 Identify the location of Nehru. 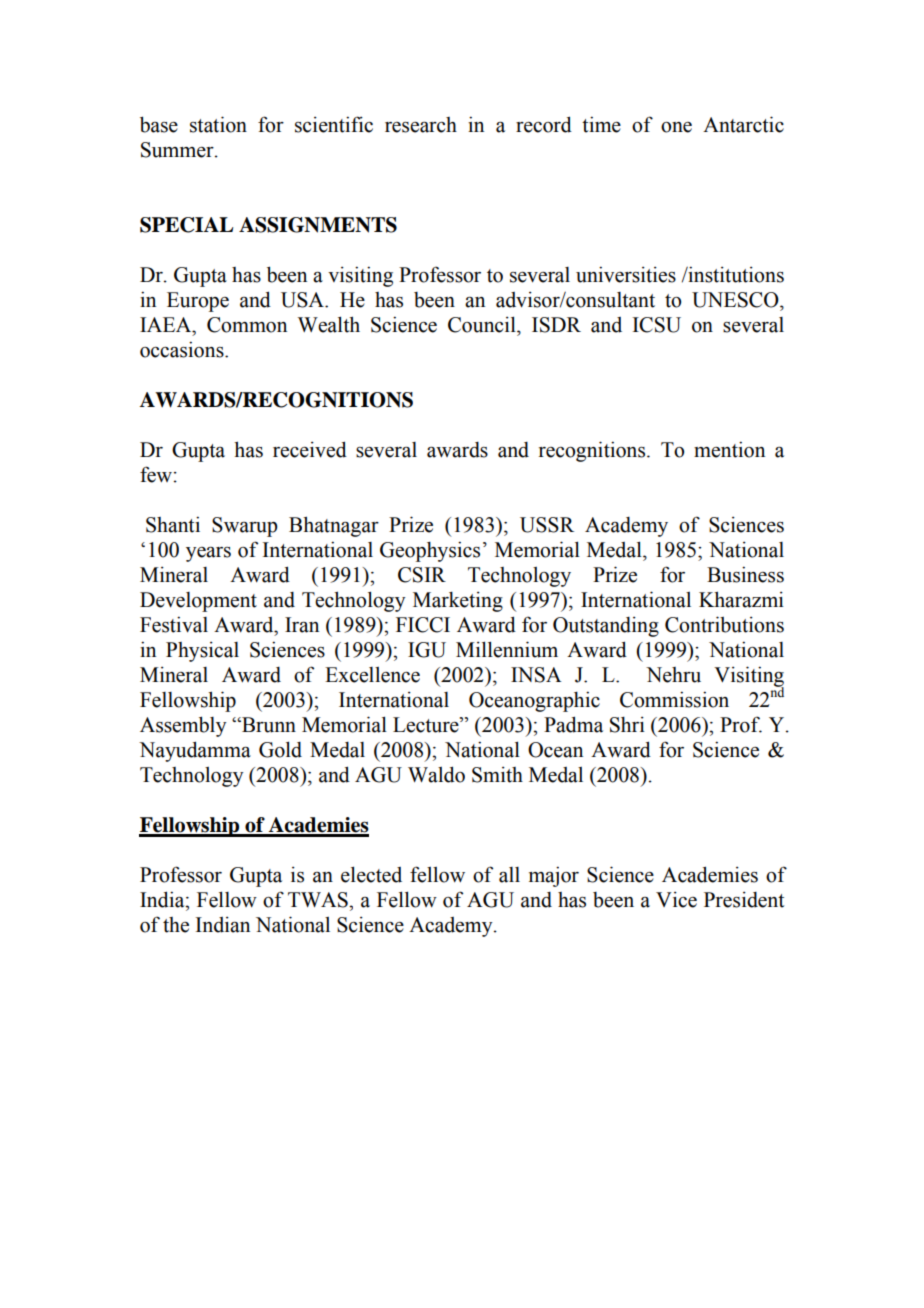
(673, 675).
